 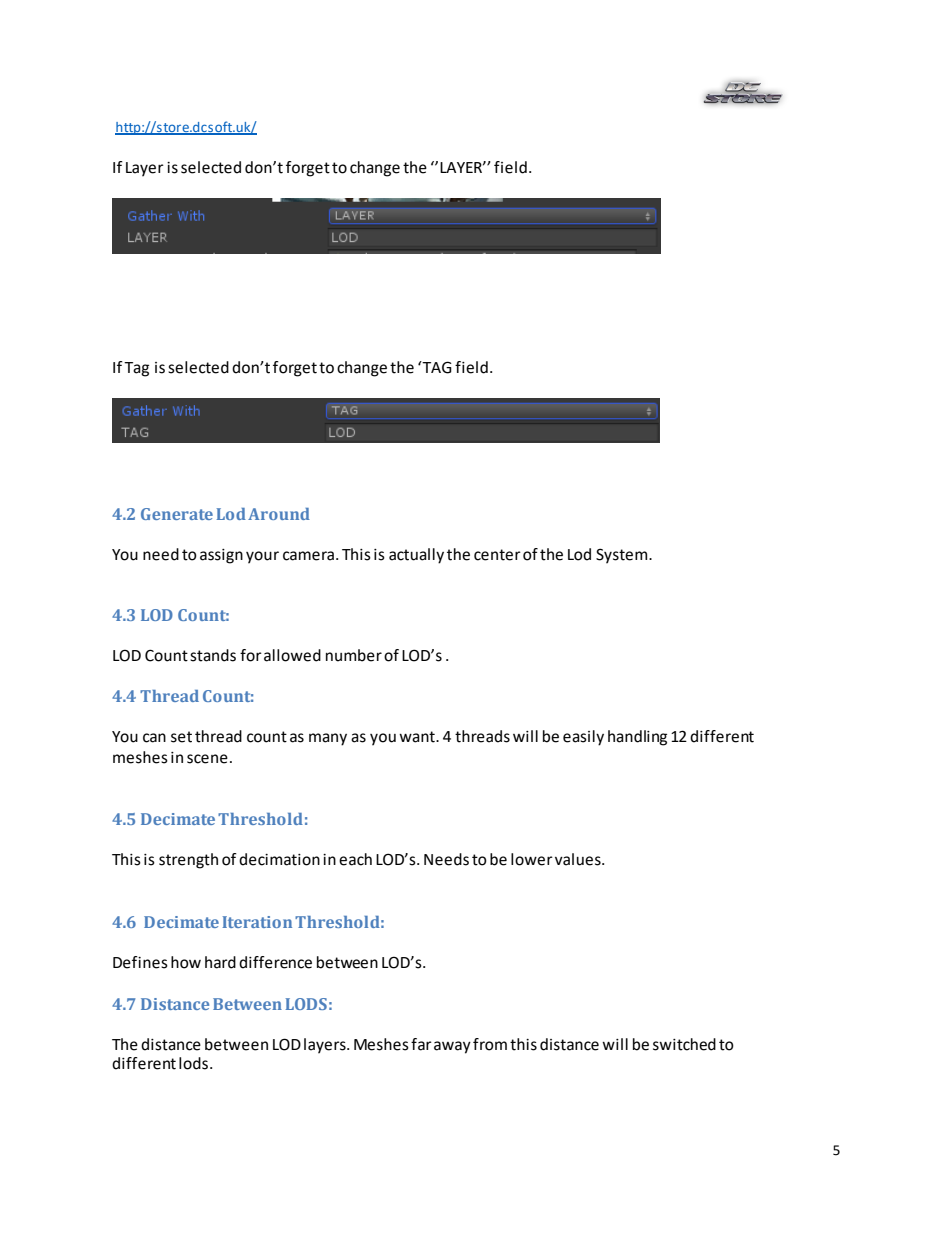 What do you see at coordinates (354, 655) in the page?
I see `number` at bounding box center [354, 655].
